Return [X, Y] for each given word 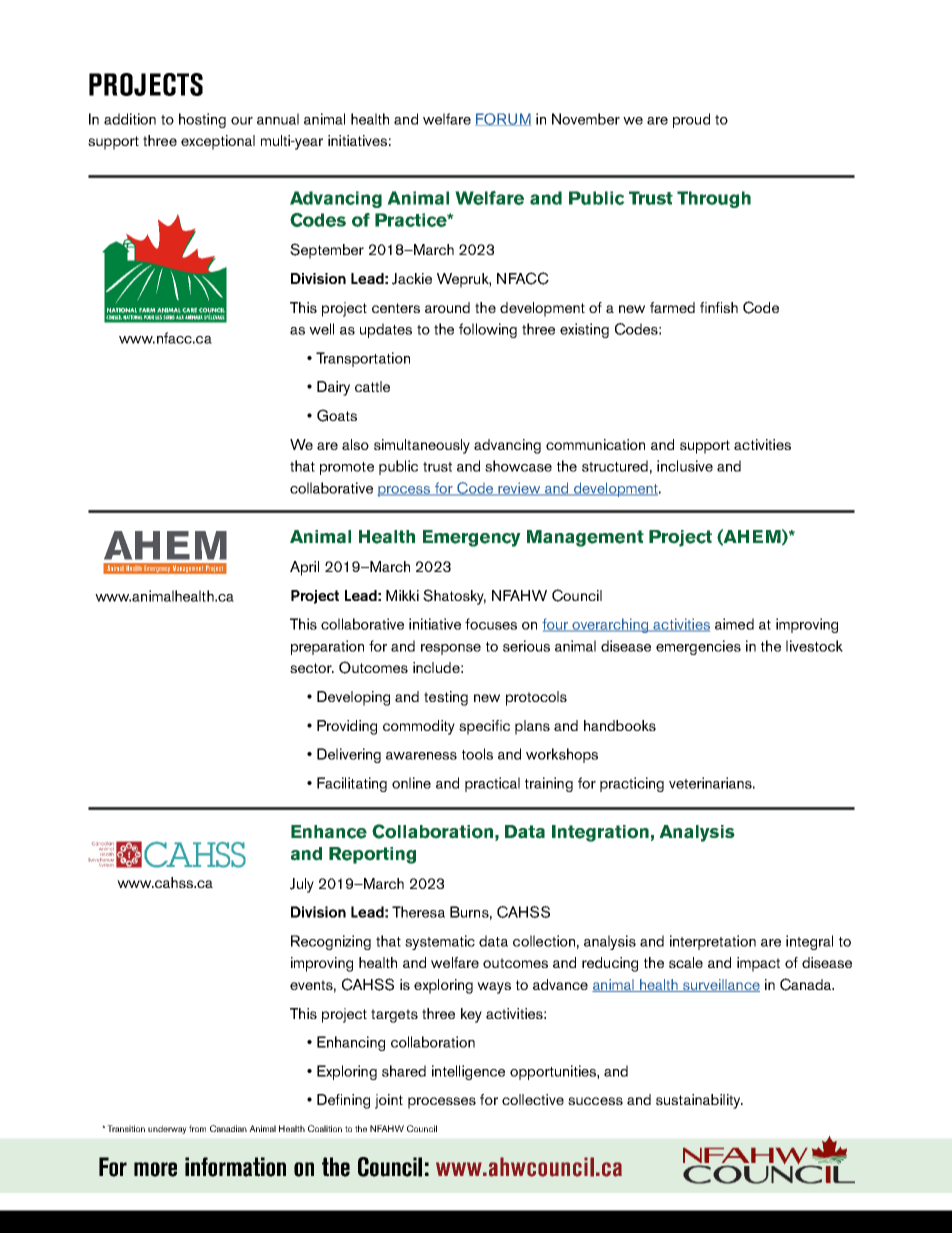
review [519, 489]
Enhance [329, 832]
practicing [632, 784]
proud [691, 120]
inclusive [685, 466]
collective [533, 1099]
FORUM [503, 119]
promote [347, 468]
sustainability [699, 1101]
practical [492, 784]
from [197, 1128]
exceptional [218, 142]
